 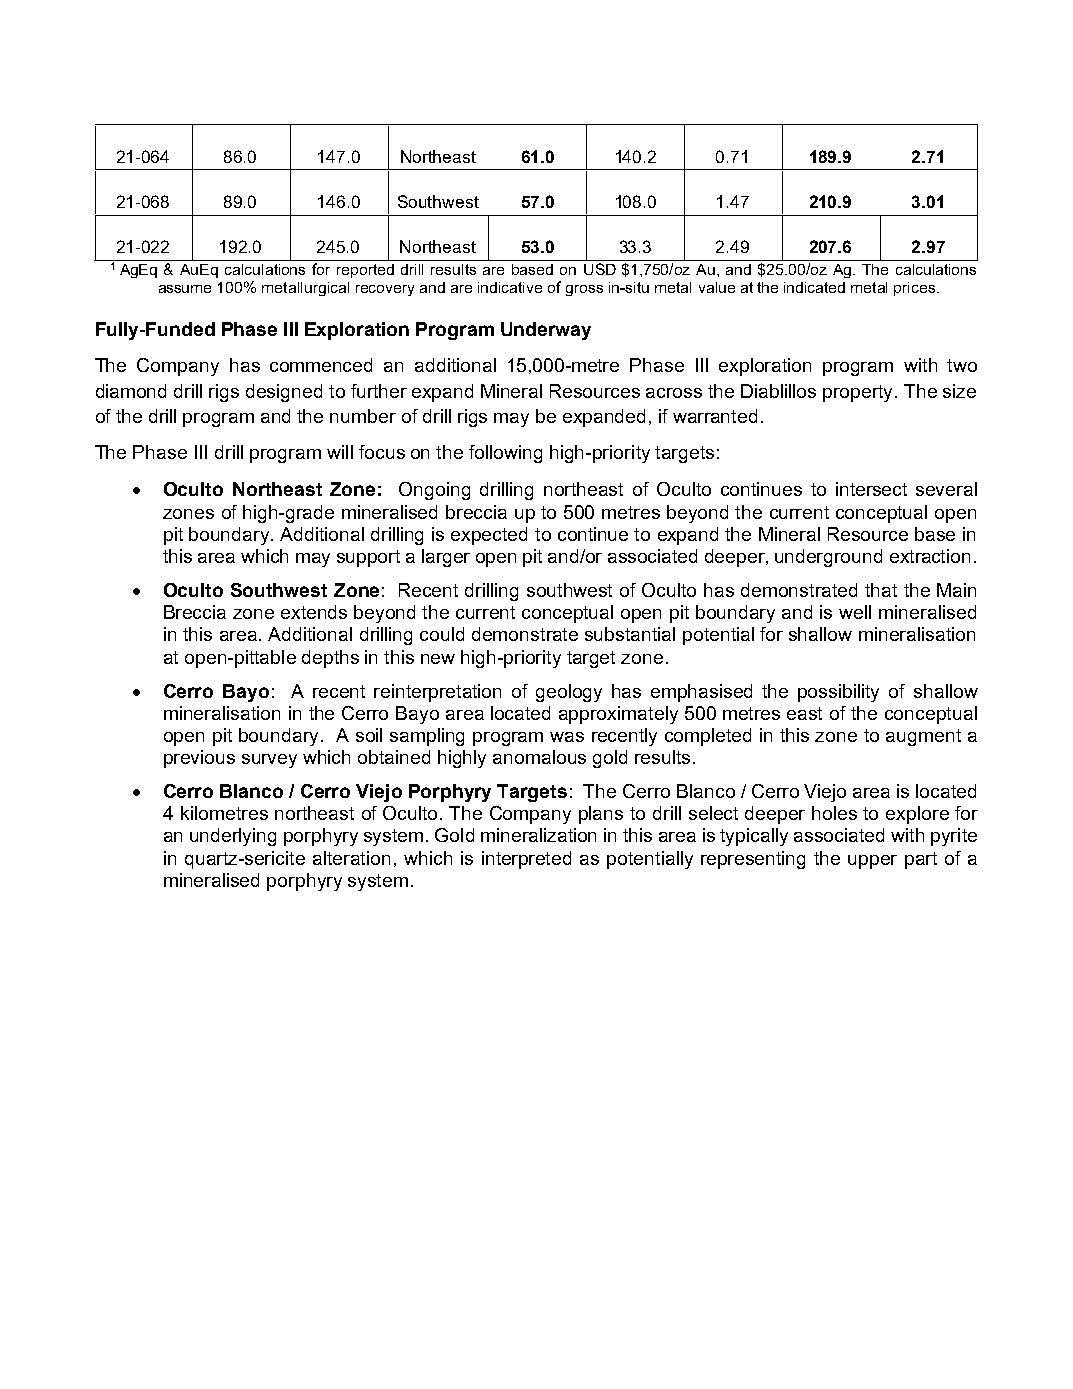 What do you see at coordinates (584, 290) in the screenshot?
I see `gross` at bounding box center [584, 290].
